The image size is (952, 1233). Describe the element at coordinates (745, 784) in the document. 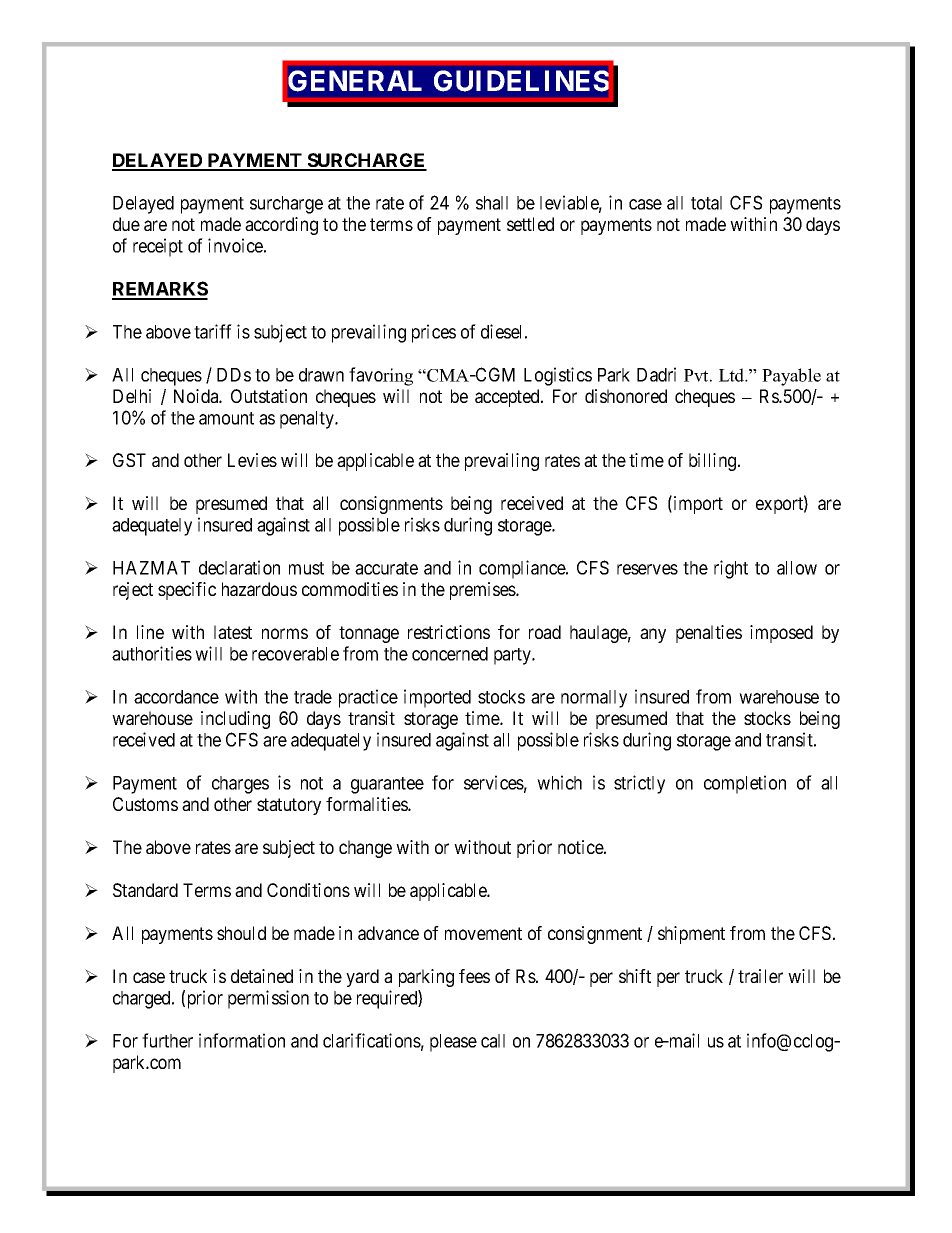

I see `completion` at that location.
